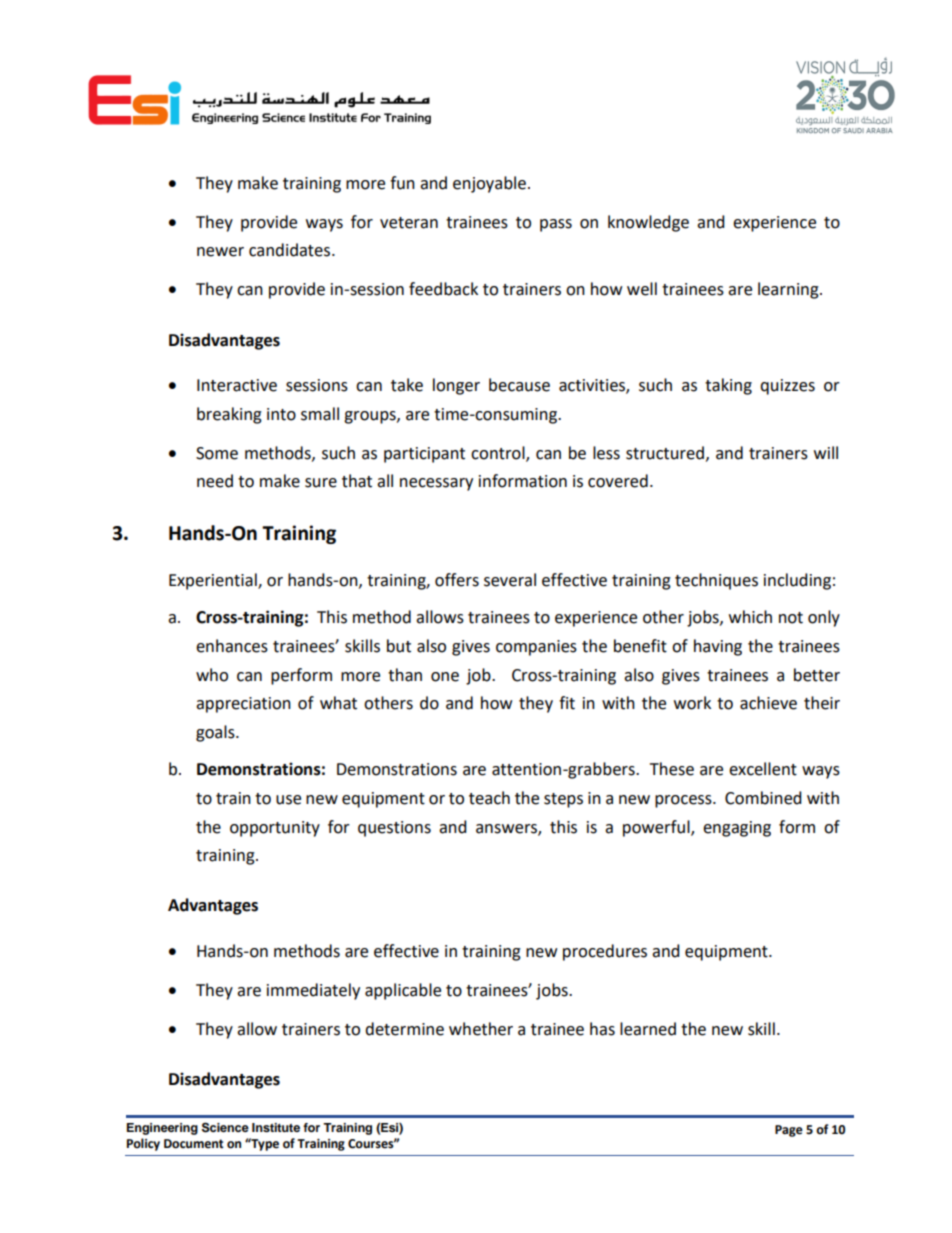  Describe the element at coordinates (215, 481) in the screenshot. I see `need` at that location.
